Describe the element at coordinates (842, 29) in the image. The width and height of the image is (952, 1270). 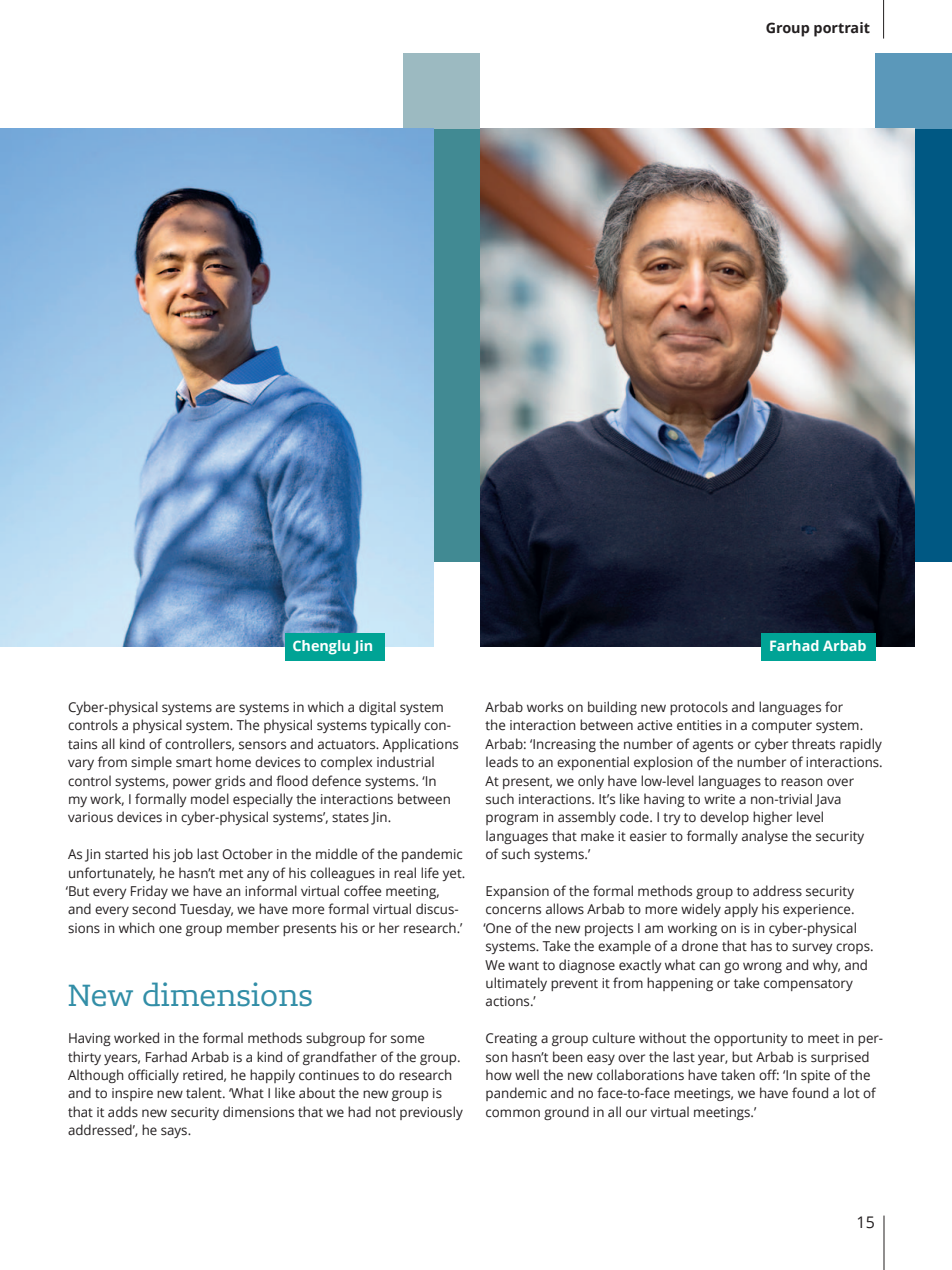
I see `portrait` at that location.
